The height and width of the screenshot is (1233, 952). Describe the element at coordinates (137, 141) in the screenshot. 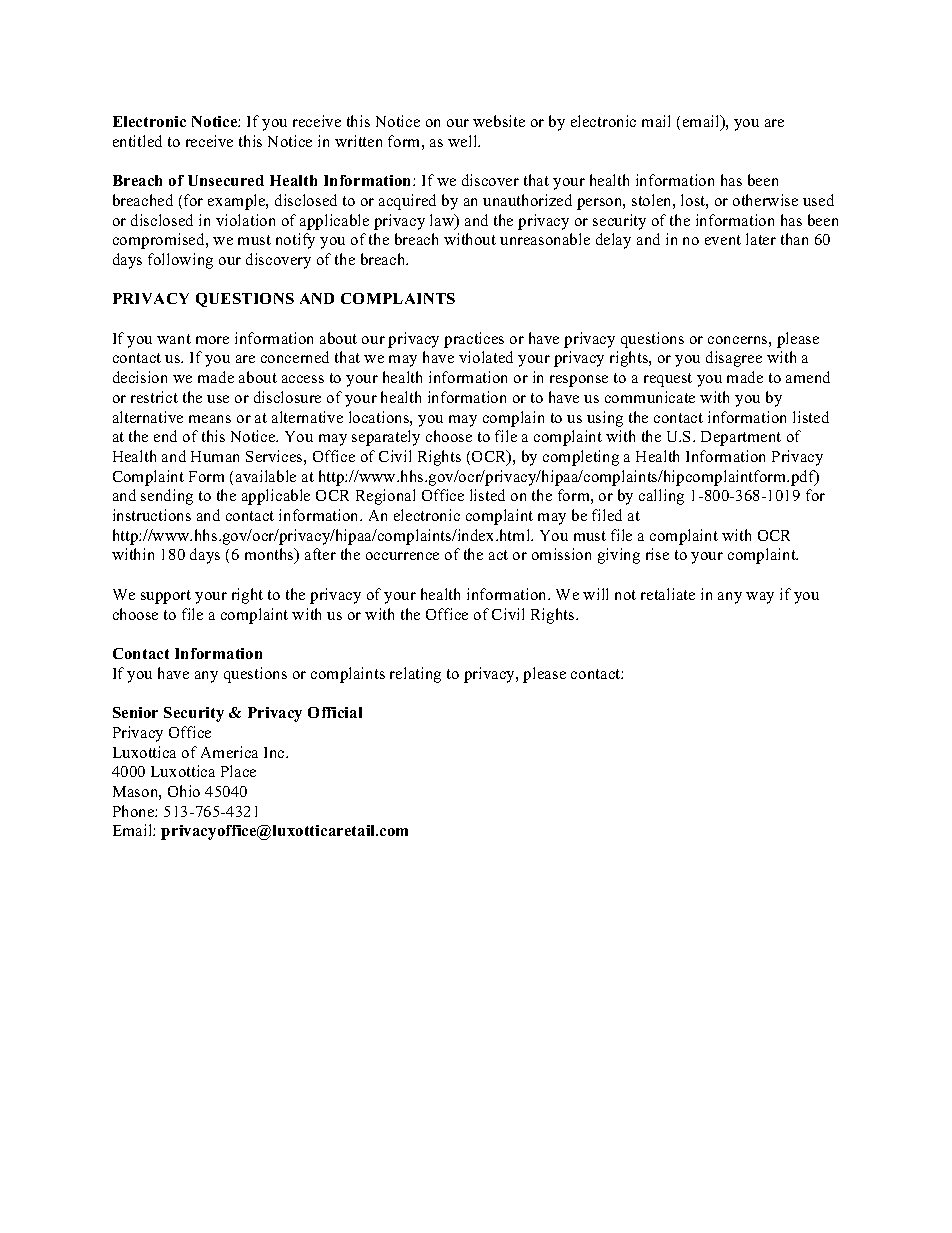

I see `entitled` at that location.
